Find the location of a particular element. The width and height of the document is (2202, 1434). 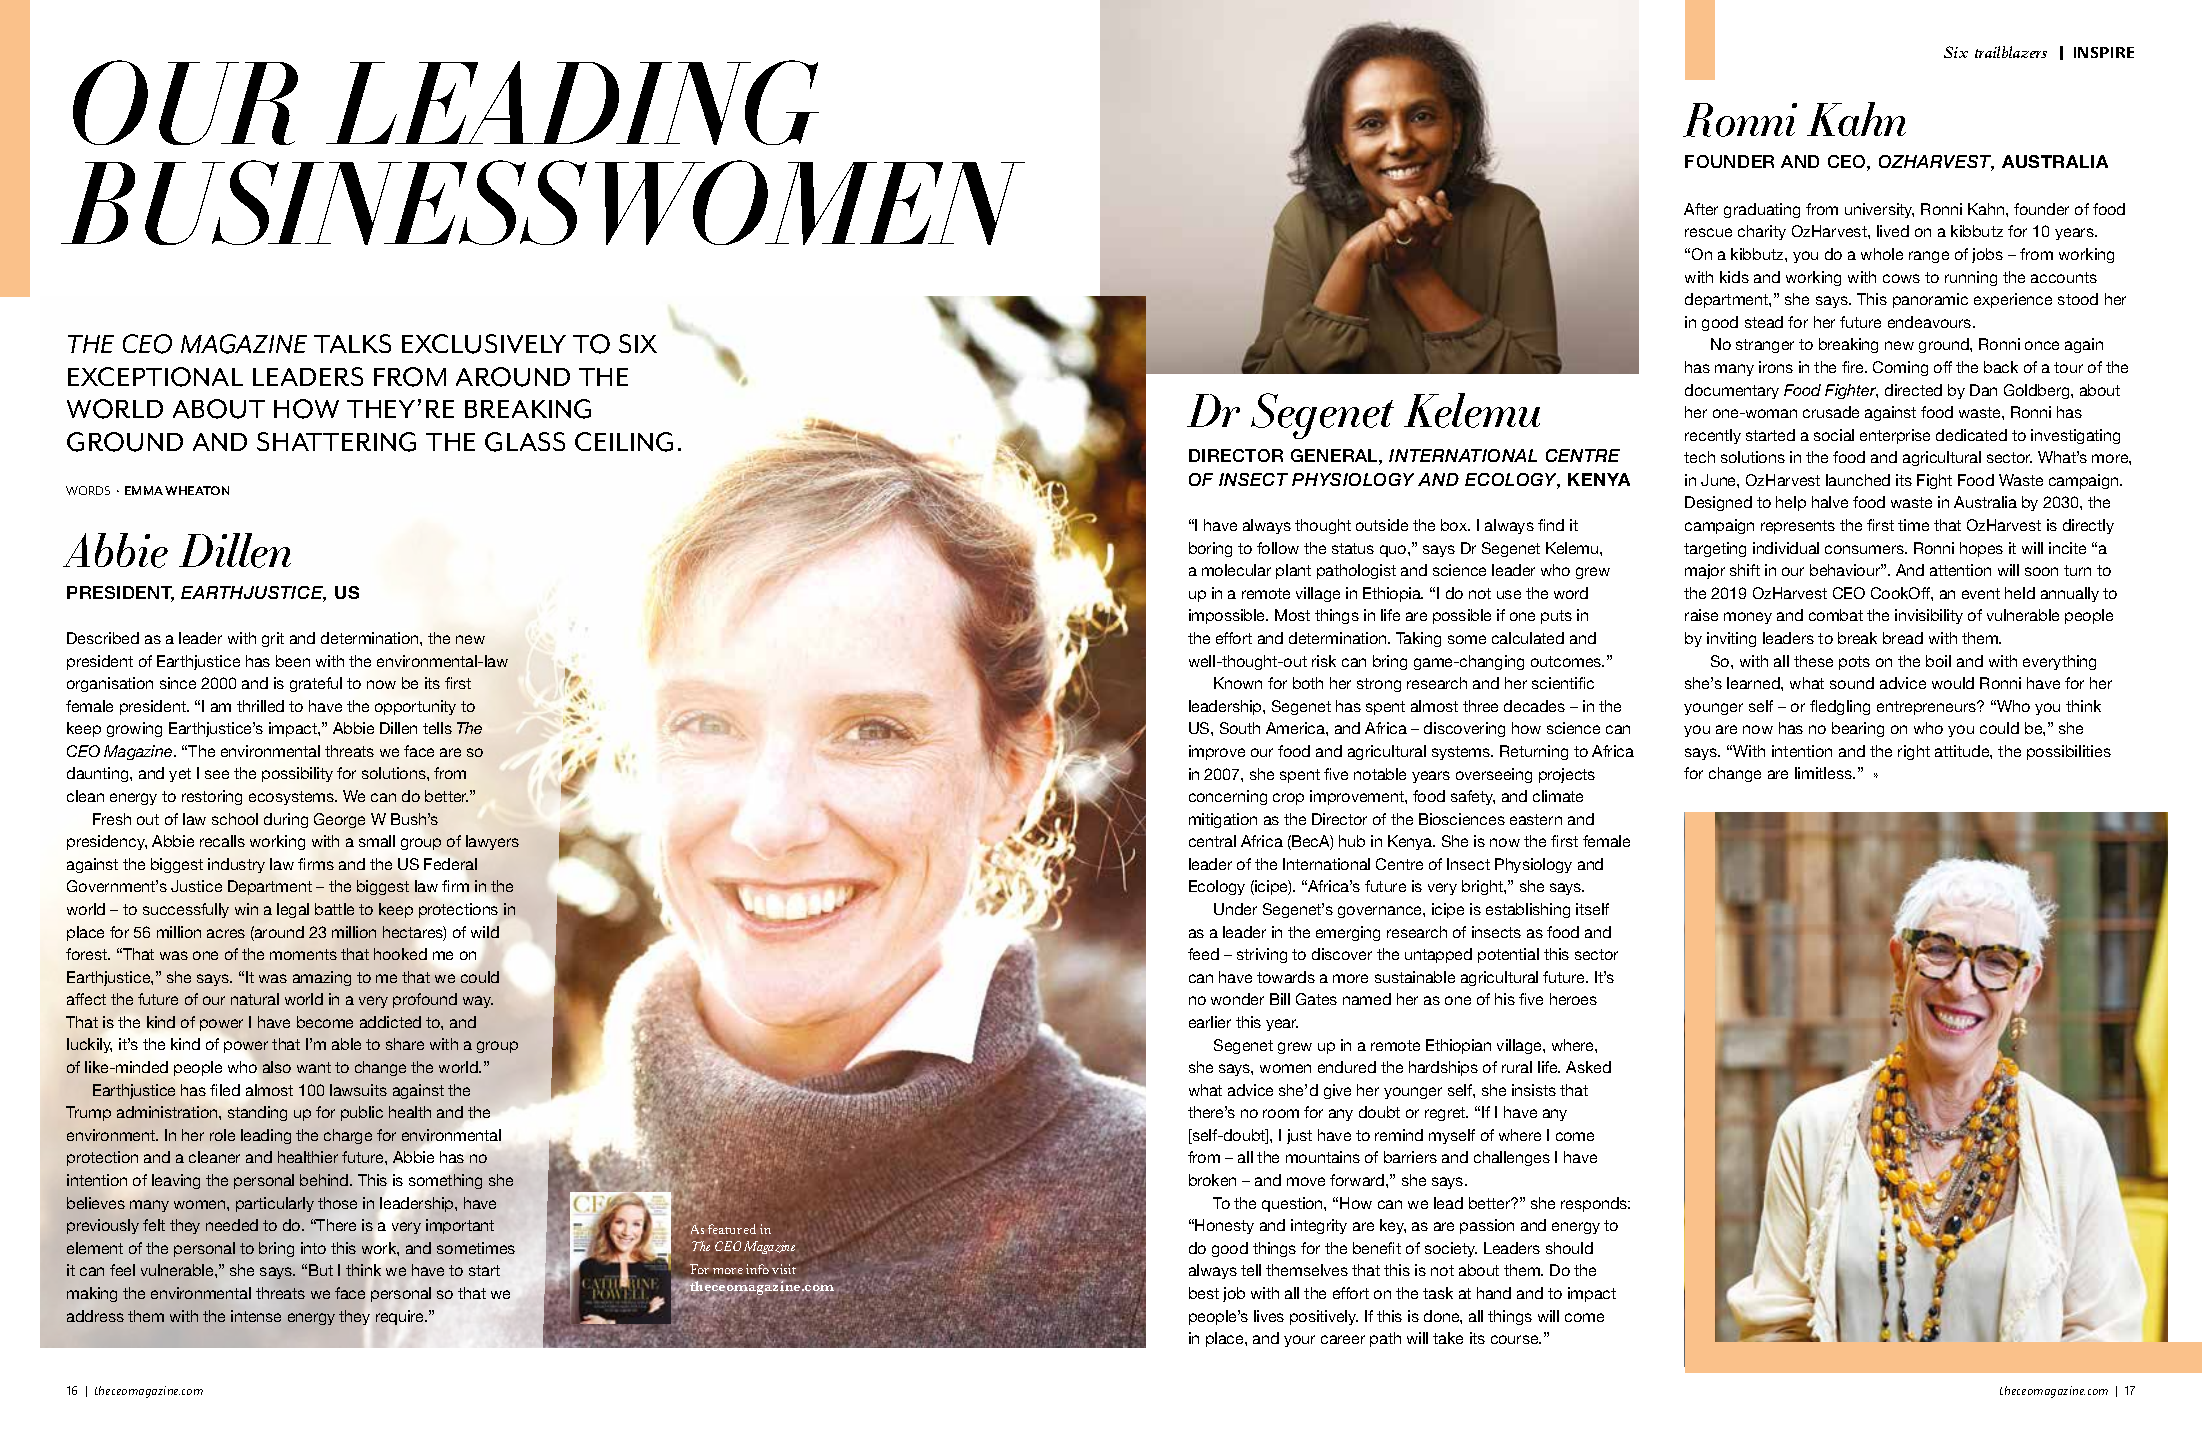

CEILING is located at coordinates (624, 442).
